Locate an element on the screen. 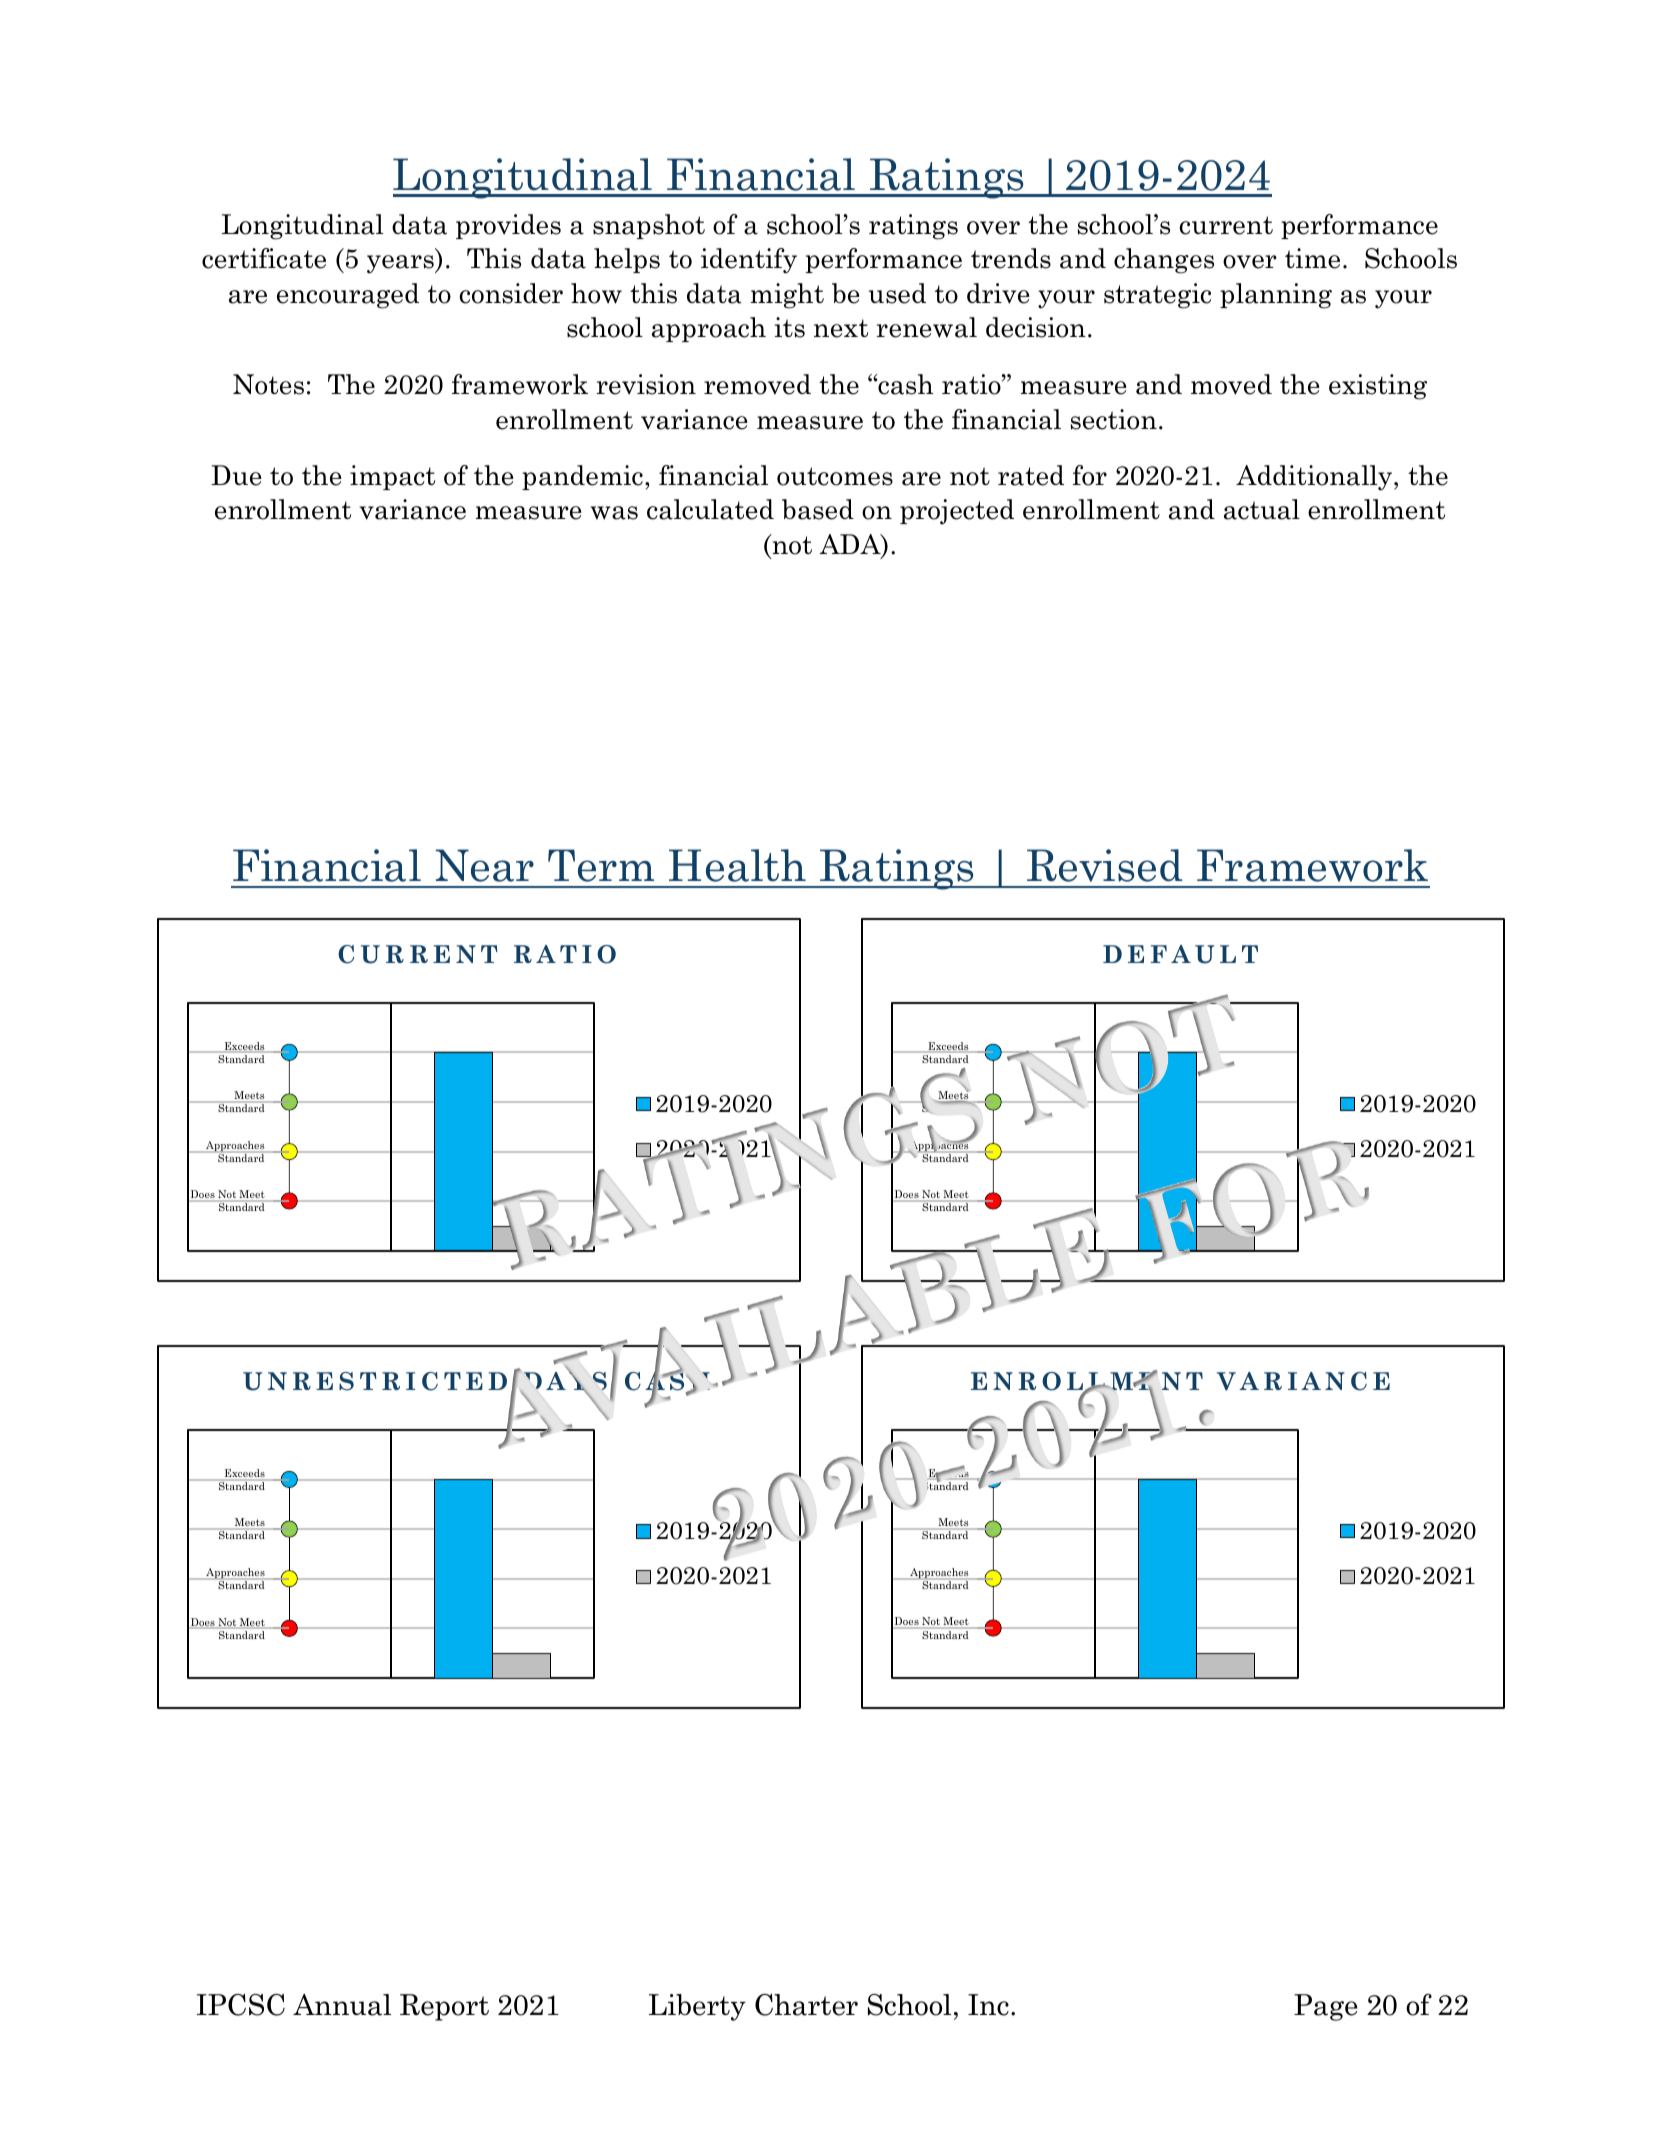 The image size is (1665, 2155). Annual is located at coordinates (342, 2005).
